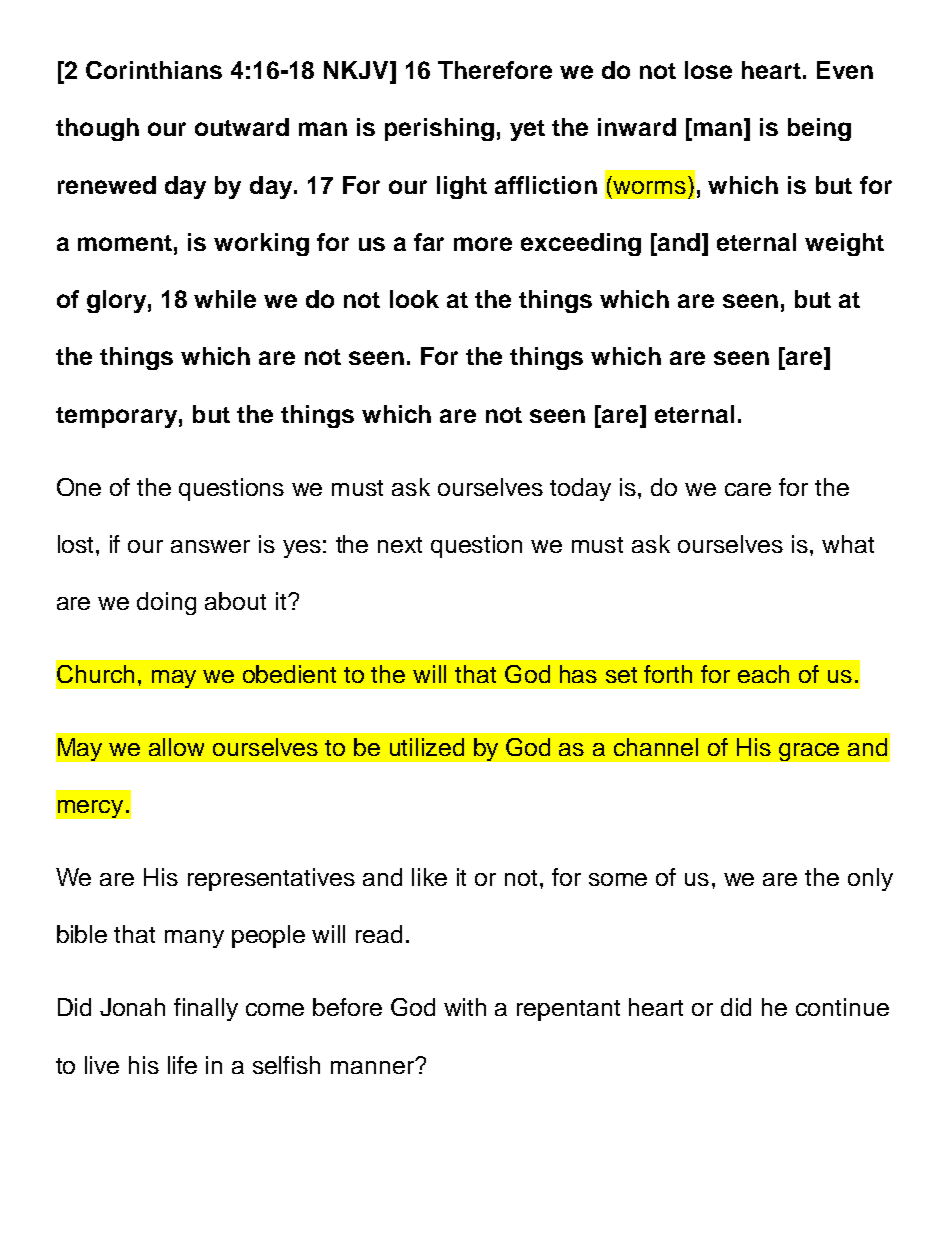 This document has height=1233, width=952. What do you see at coordinates (182, 1065) in the document?
I see `life` at bounding box center [182, 1065].
